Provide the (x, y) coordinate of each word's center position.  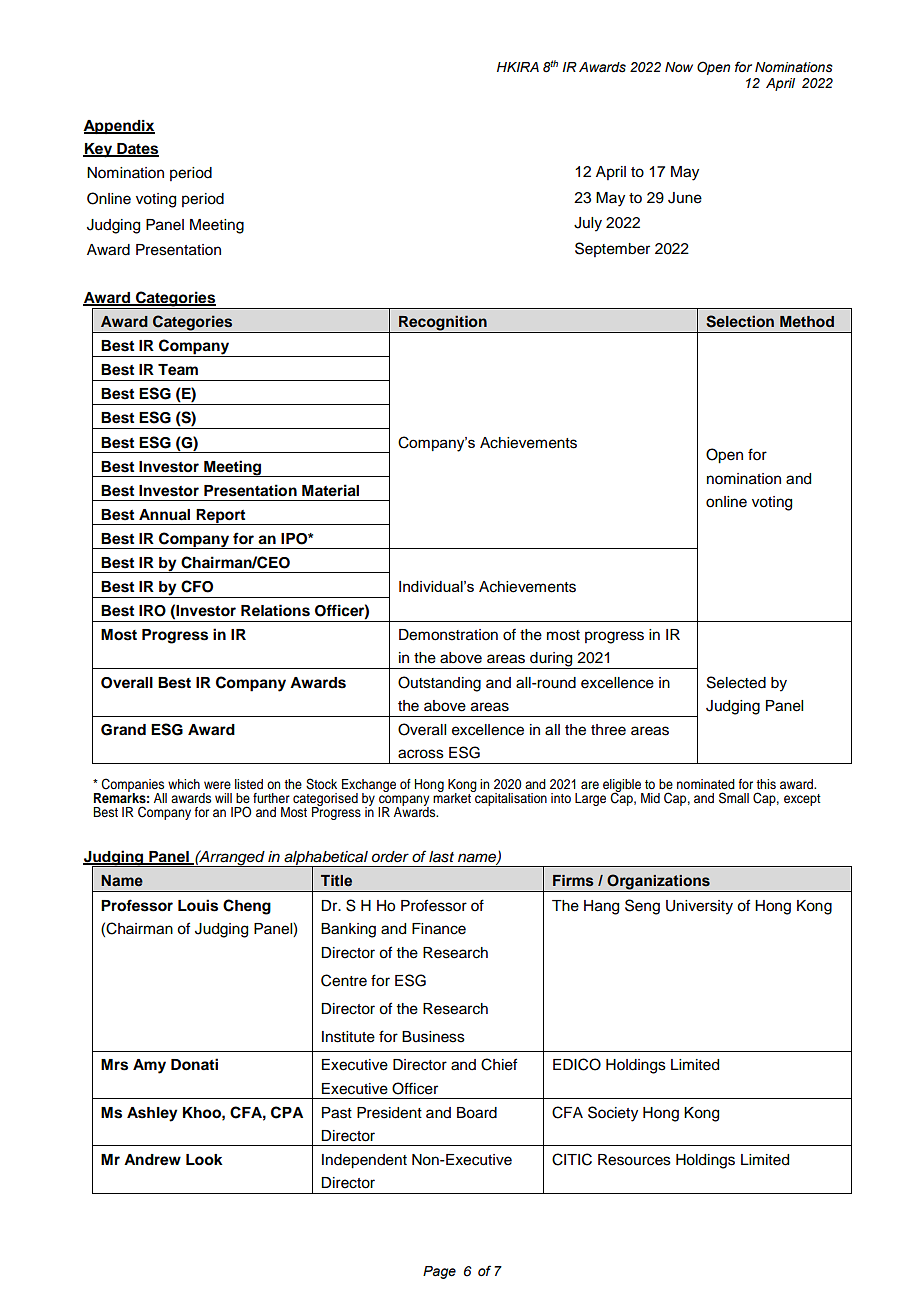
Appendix (119, 127)
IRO (152, 611)
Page (439, 1272)
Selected (736, 682)
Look (204, 1160)
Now (679, 67)
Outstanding (439, 684)
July (588, 224)
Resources (634, 1160)
